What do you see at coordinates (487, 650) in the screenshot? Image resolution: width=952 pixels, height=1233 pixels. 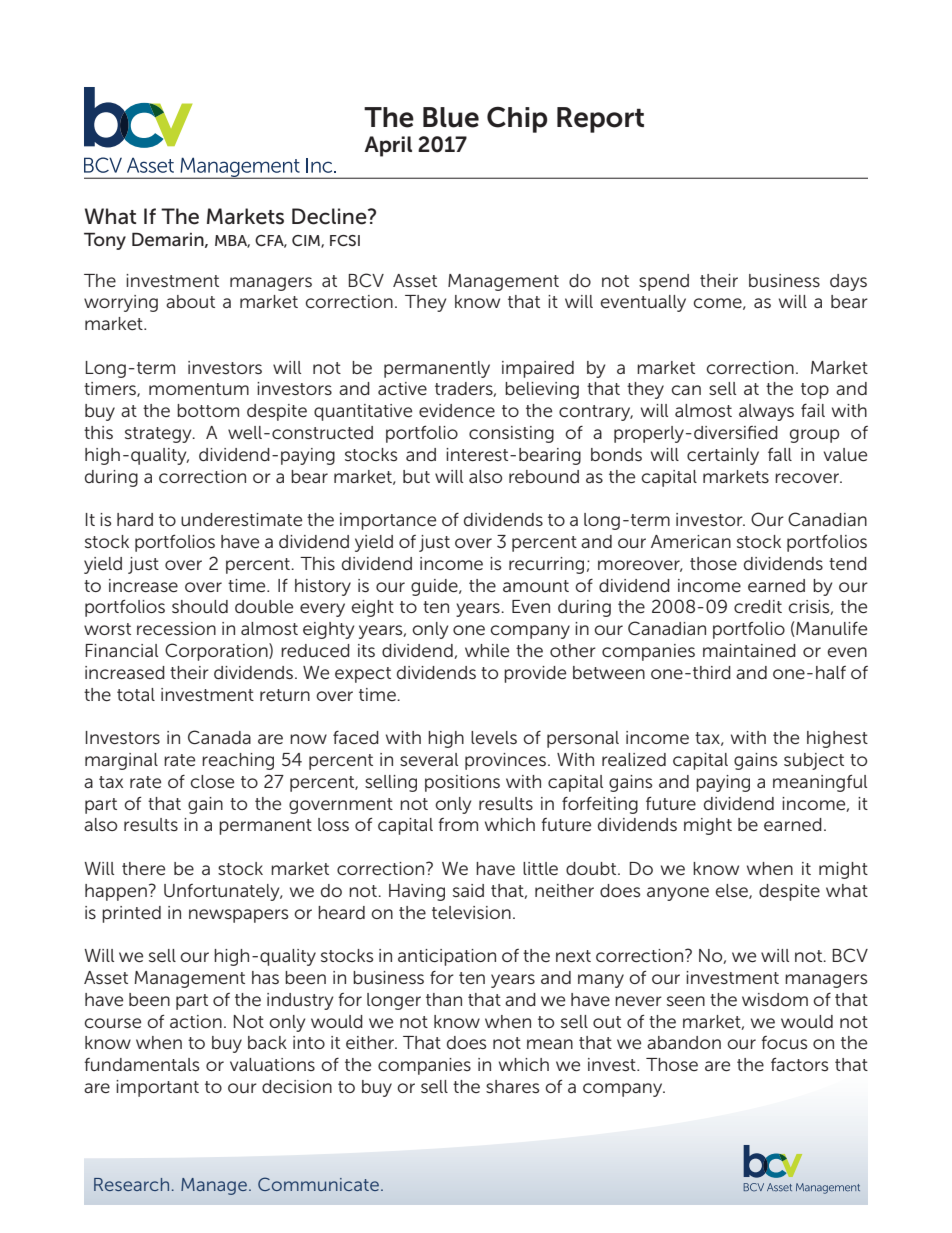 I see `while` at bounding box center [487, 650].
